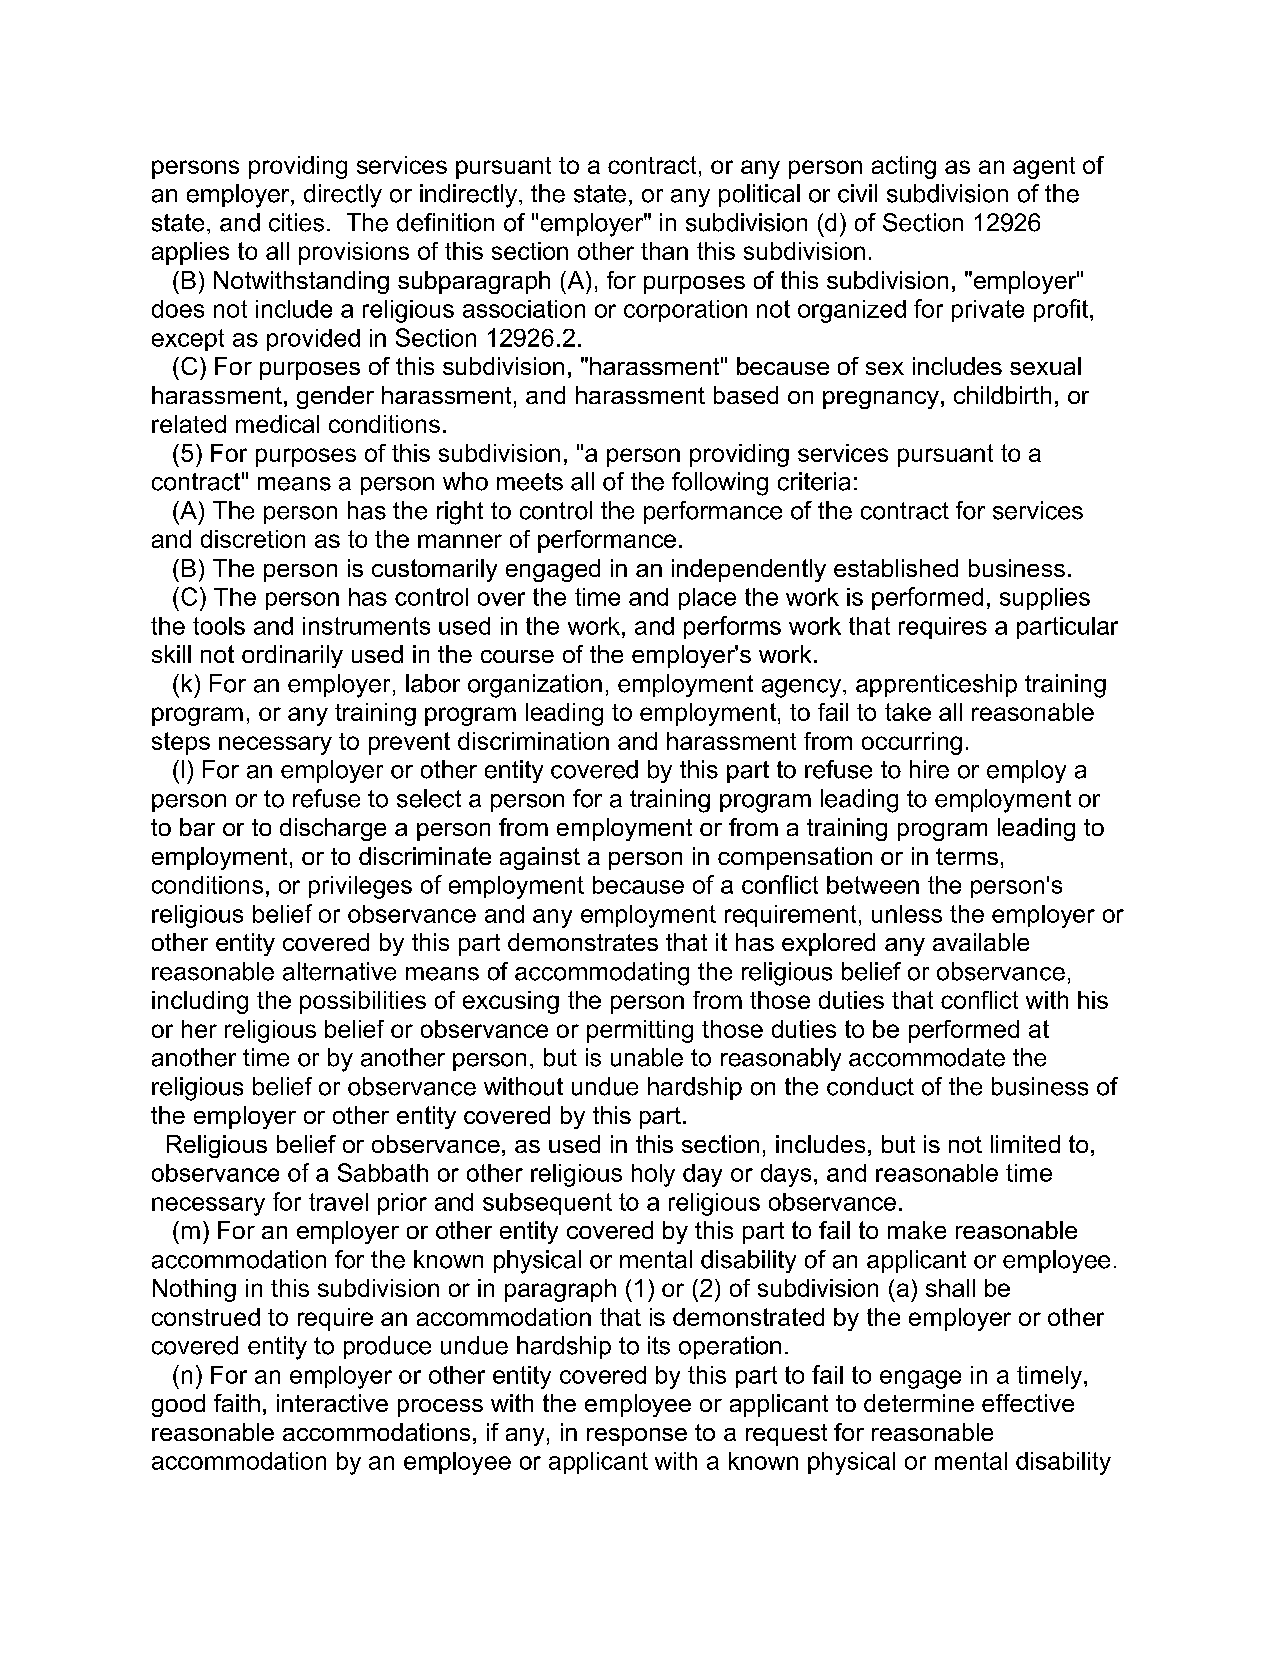  What do you see at coordinates (919, 1403) in the screenshot?
I see `determine` at bounding box center [919, 1403].
